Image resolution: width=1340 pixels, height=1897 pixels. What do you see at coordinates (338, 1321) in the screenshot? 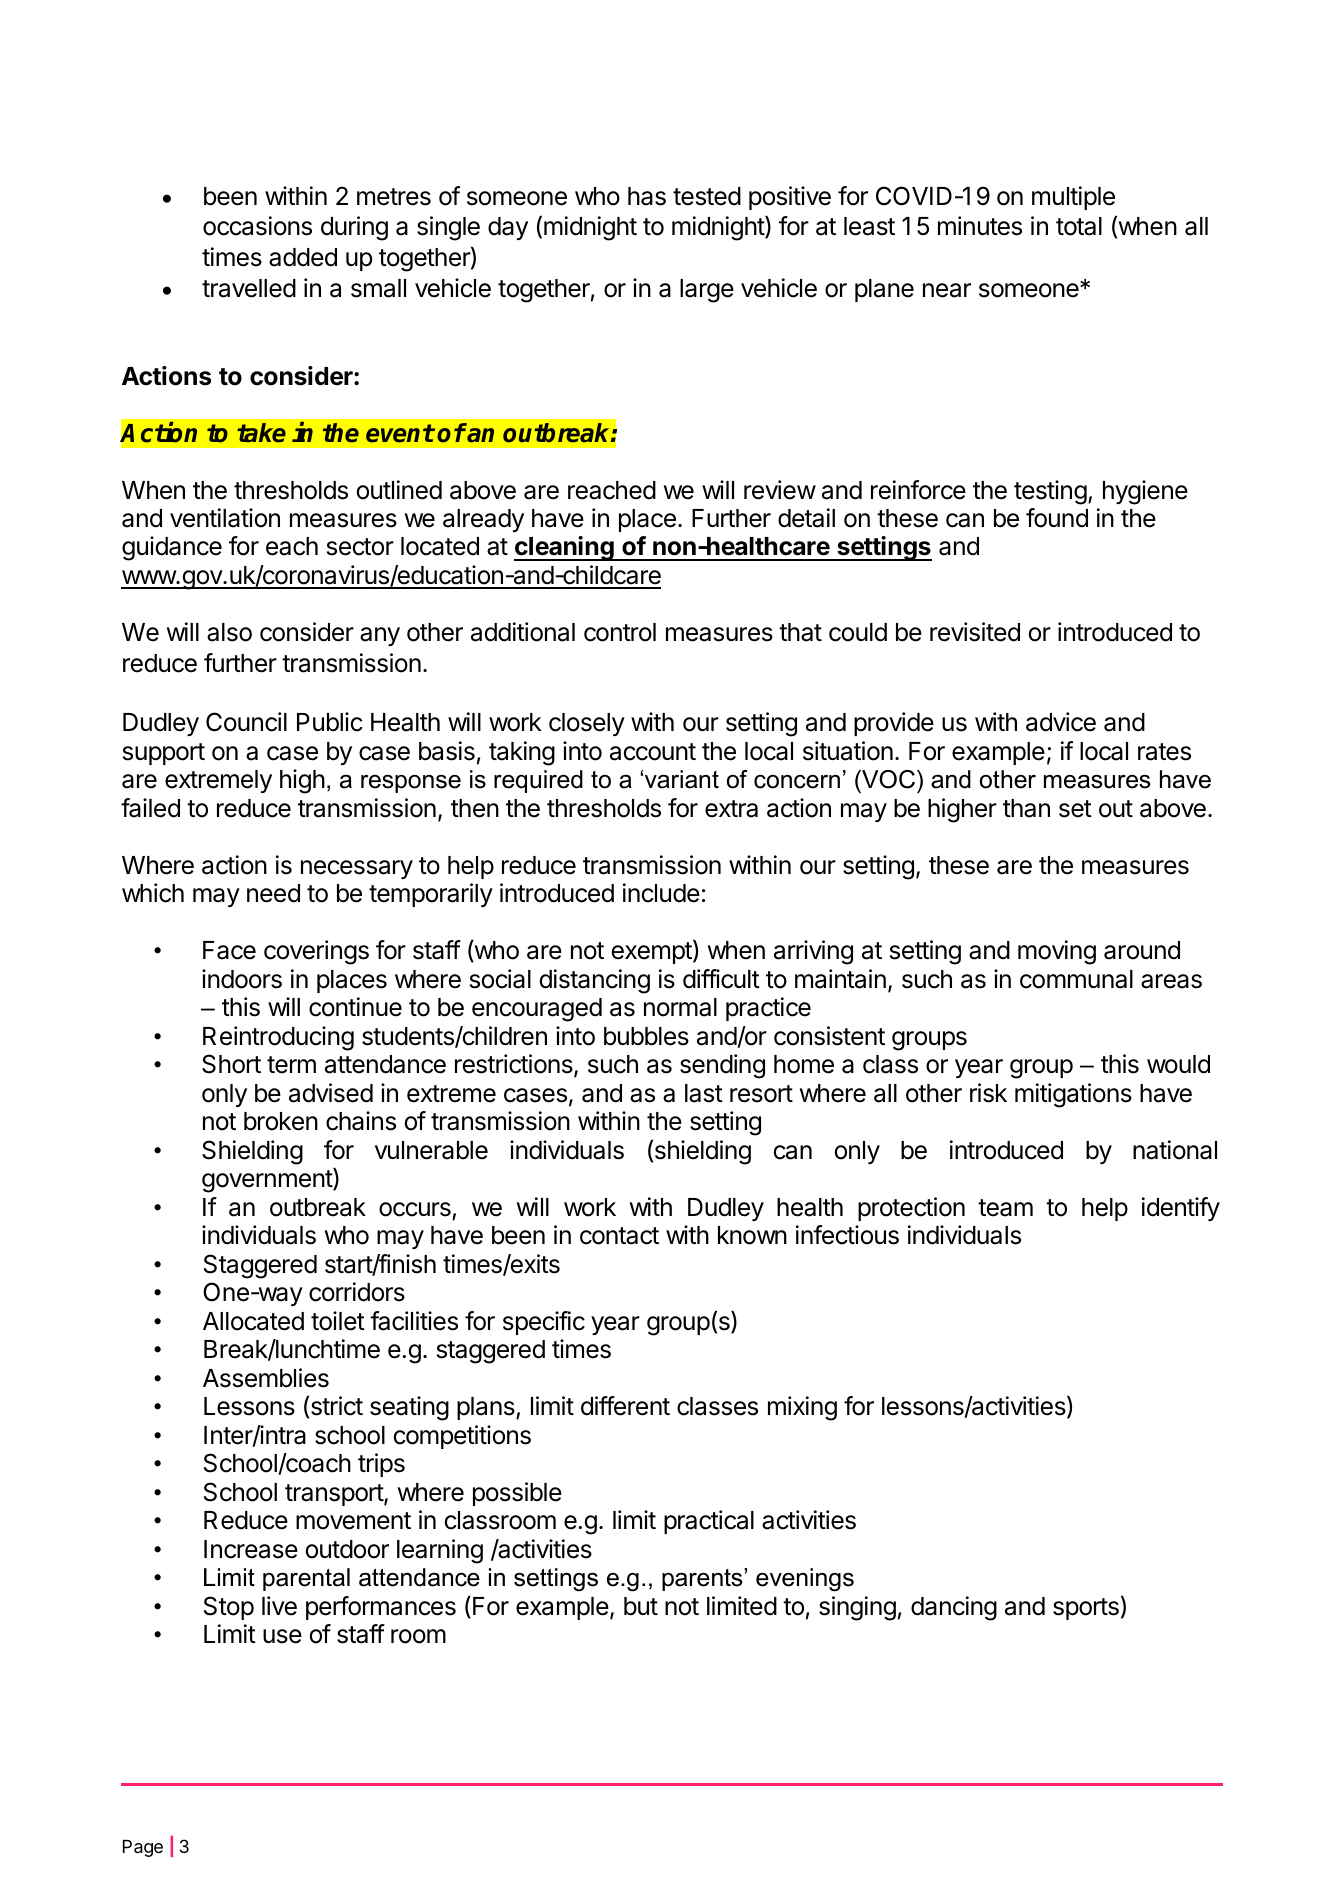
I see `toilet` at bounding box center [338, 1321].
